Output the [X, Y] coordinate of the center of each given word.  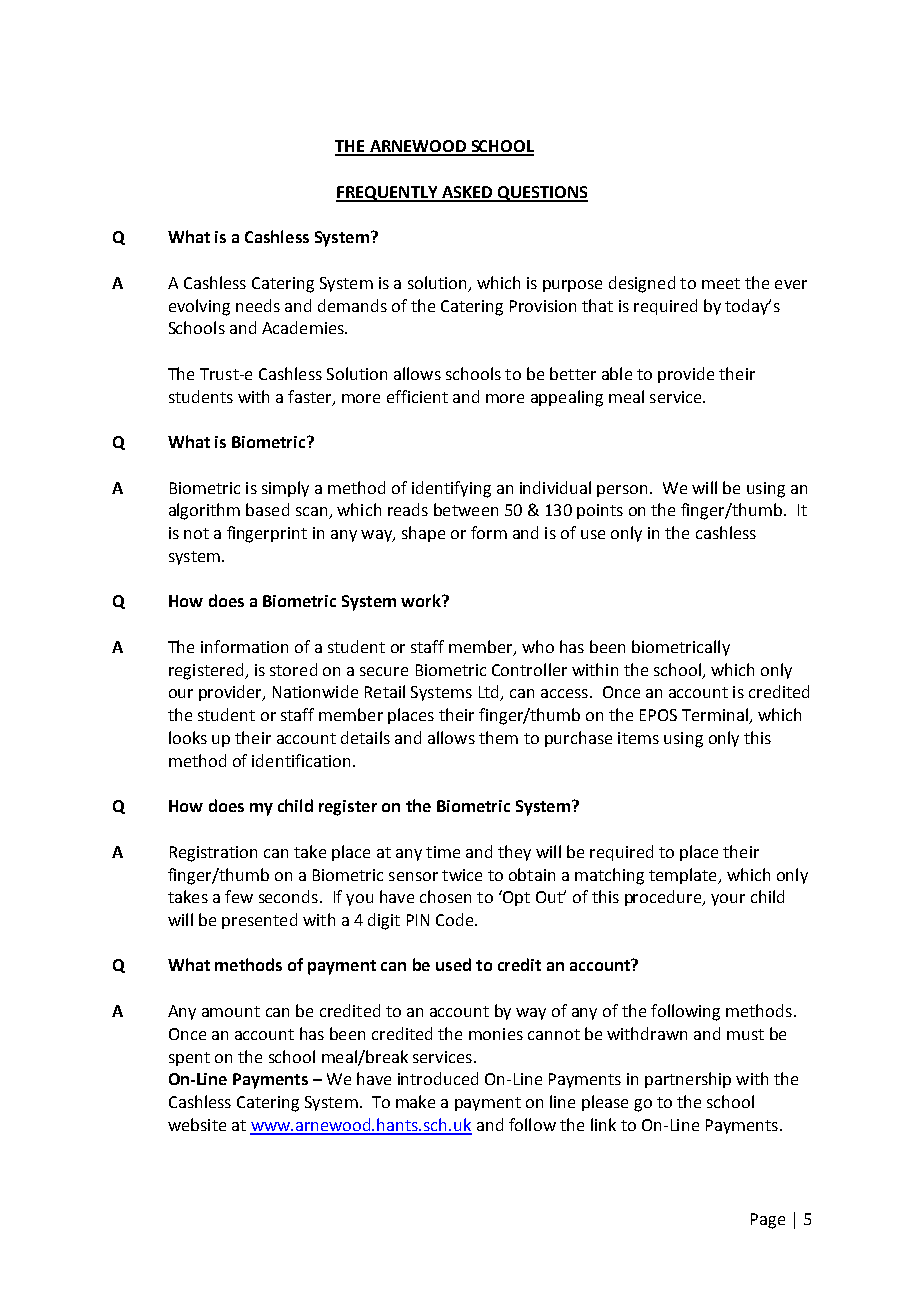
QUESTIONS [541, 194]
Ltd [490, 693]
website [197, 1124]
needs [258, 305]
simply [285, 489]
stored [293, 669]
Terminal [716, 716]
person [622, 491]
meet [721, 283]
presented [259, 921]
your [728, 900]
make [415, 1101]
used [453, 964]
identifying [451, 489]
